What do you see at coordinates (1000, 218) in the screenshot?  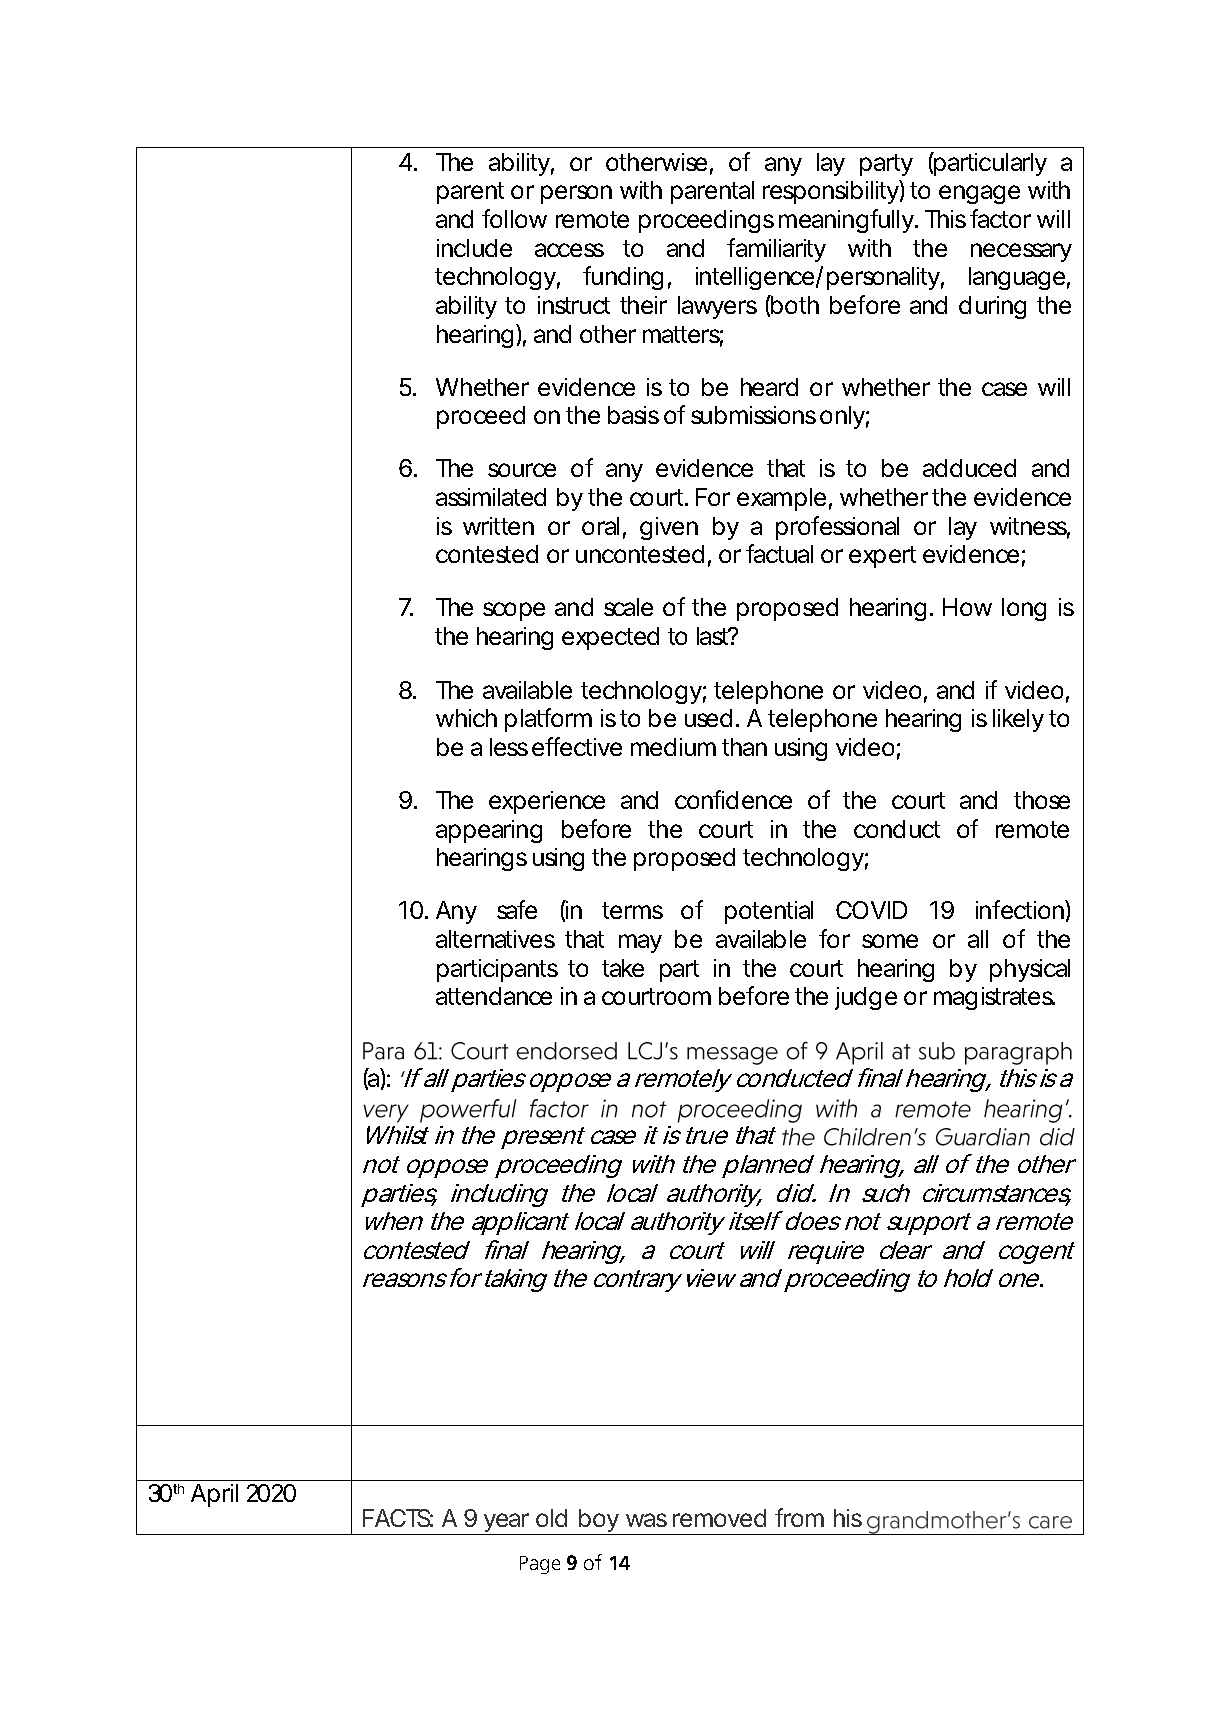 I see `factor` at bounding box center [1000, 218].
